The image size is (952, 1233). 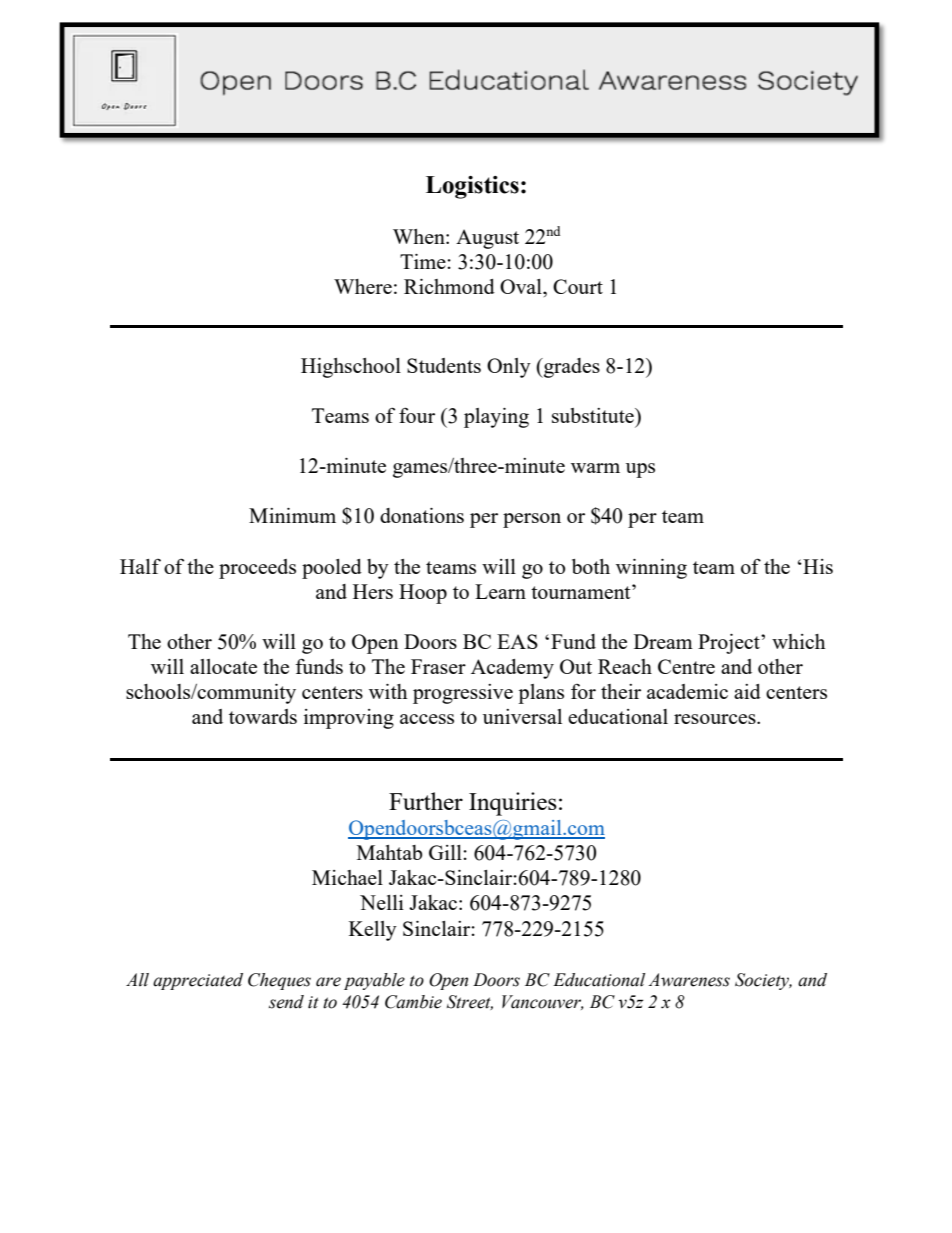 I want to click on appreciated, so click(x=198, y=981).
